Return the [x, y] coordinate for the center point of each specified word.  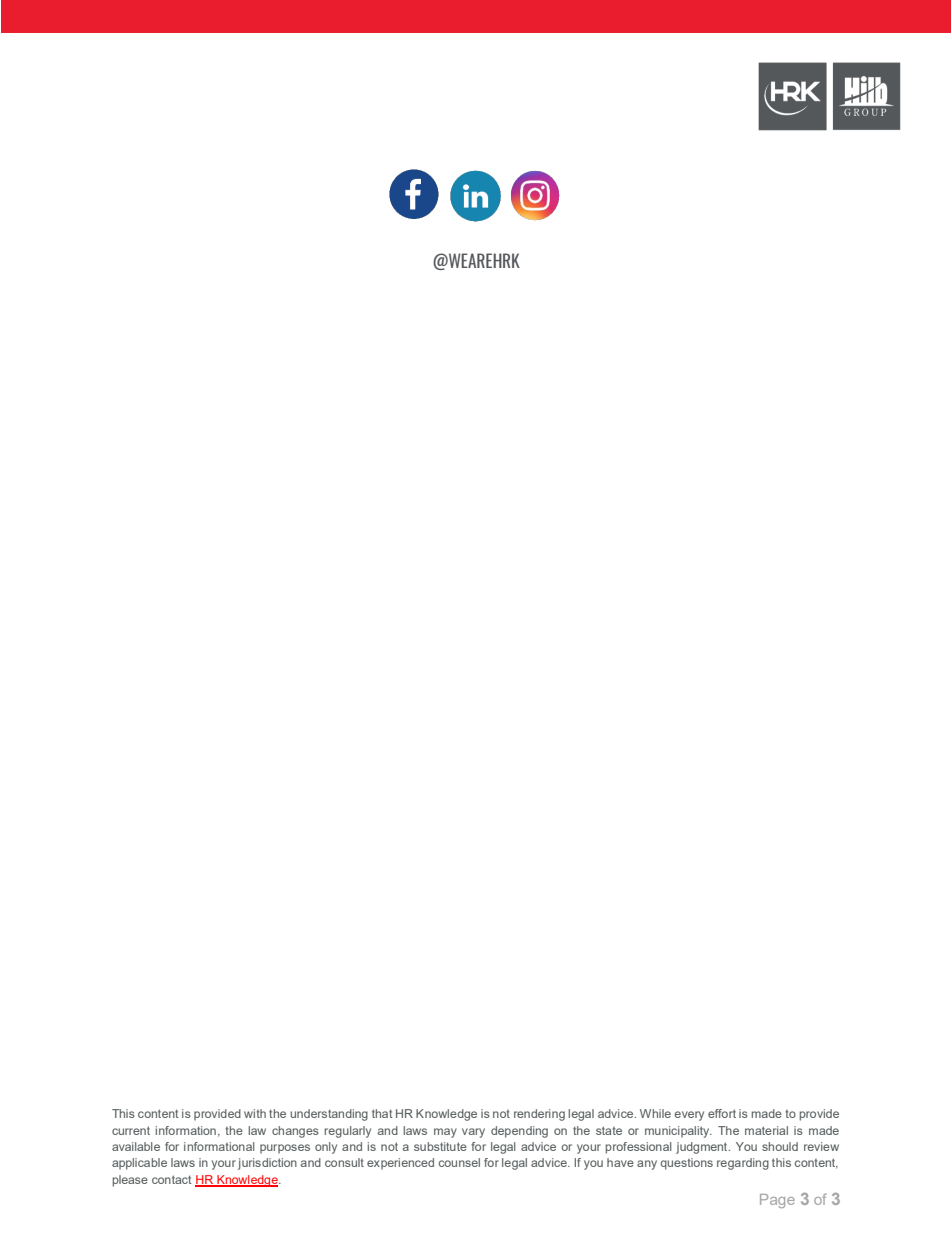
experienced [400, 1164]
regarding [743, 1164]
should [780, 1146]
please [130, 1181]
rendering [539, 1115]
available [136, 1146]
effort [722, 1113]
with [255, 1113]
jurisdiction [267, 1164]
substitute [440, 1146]
